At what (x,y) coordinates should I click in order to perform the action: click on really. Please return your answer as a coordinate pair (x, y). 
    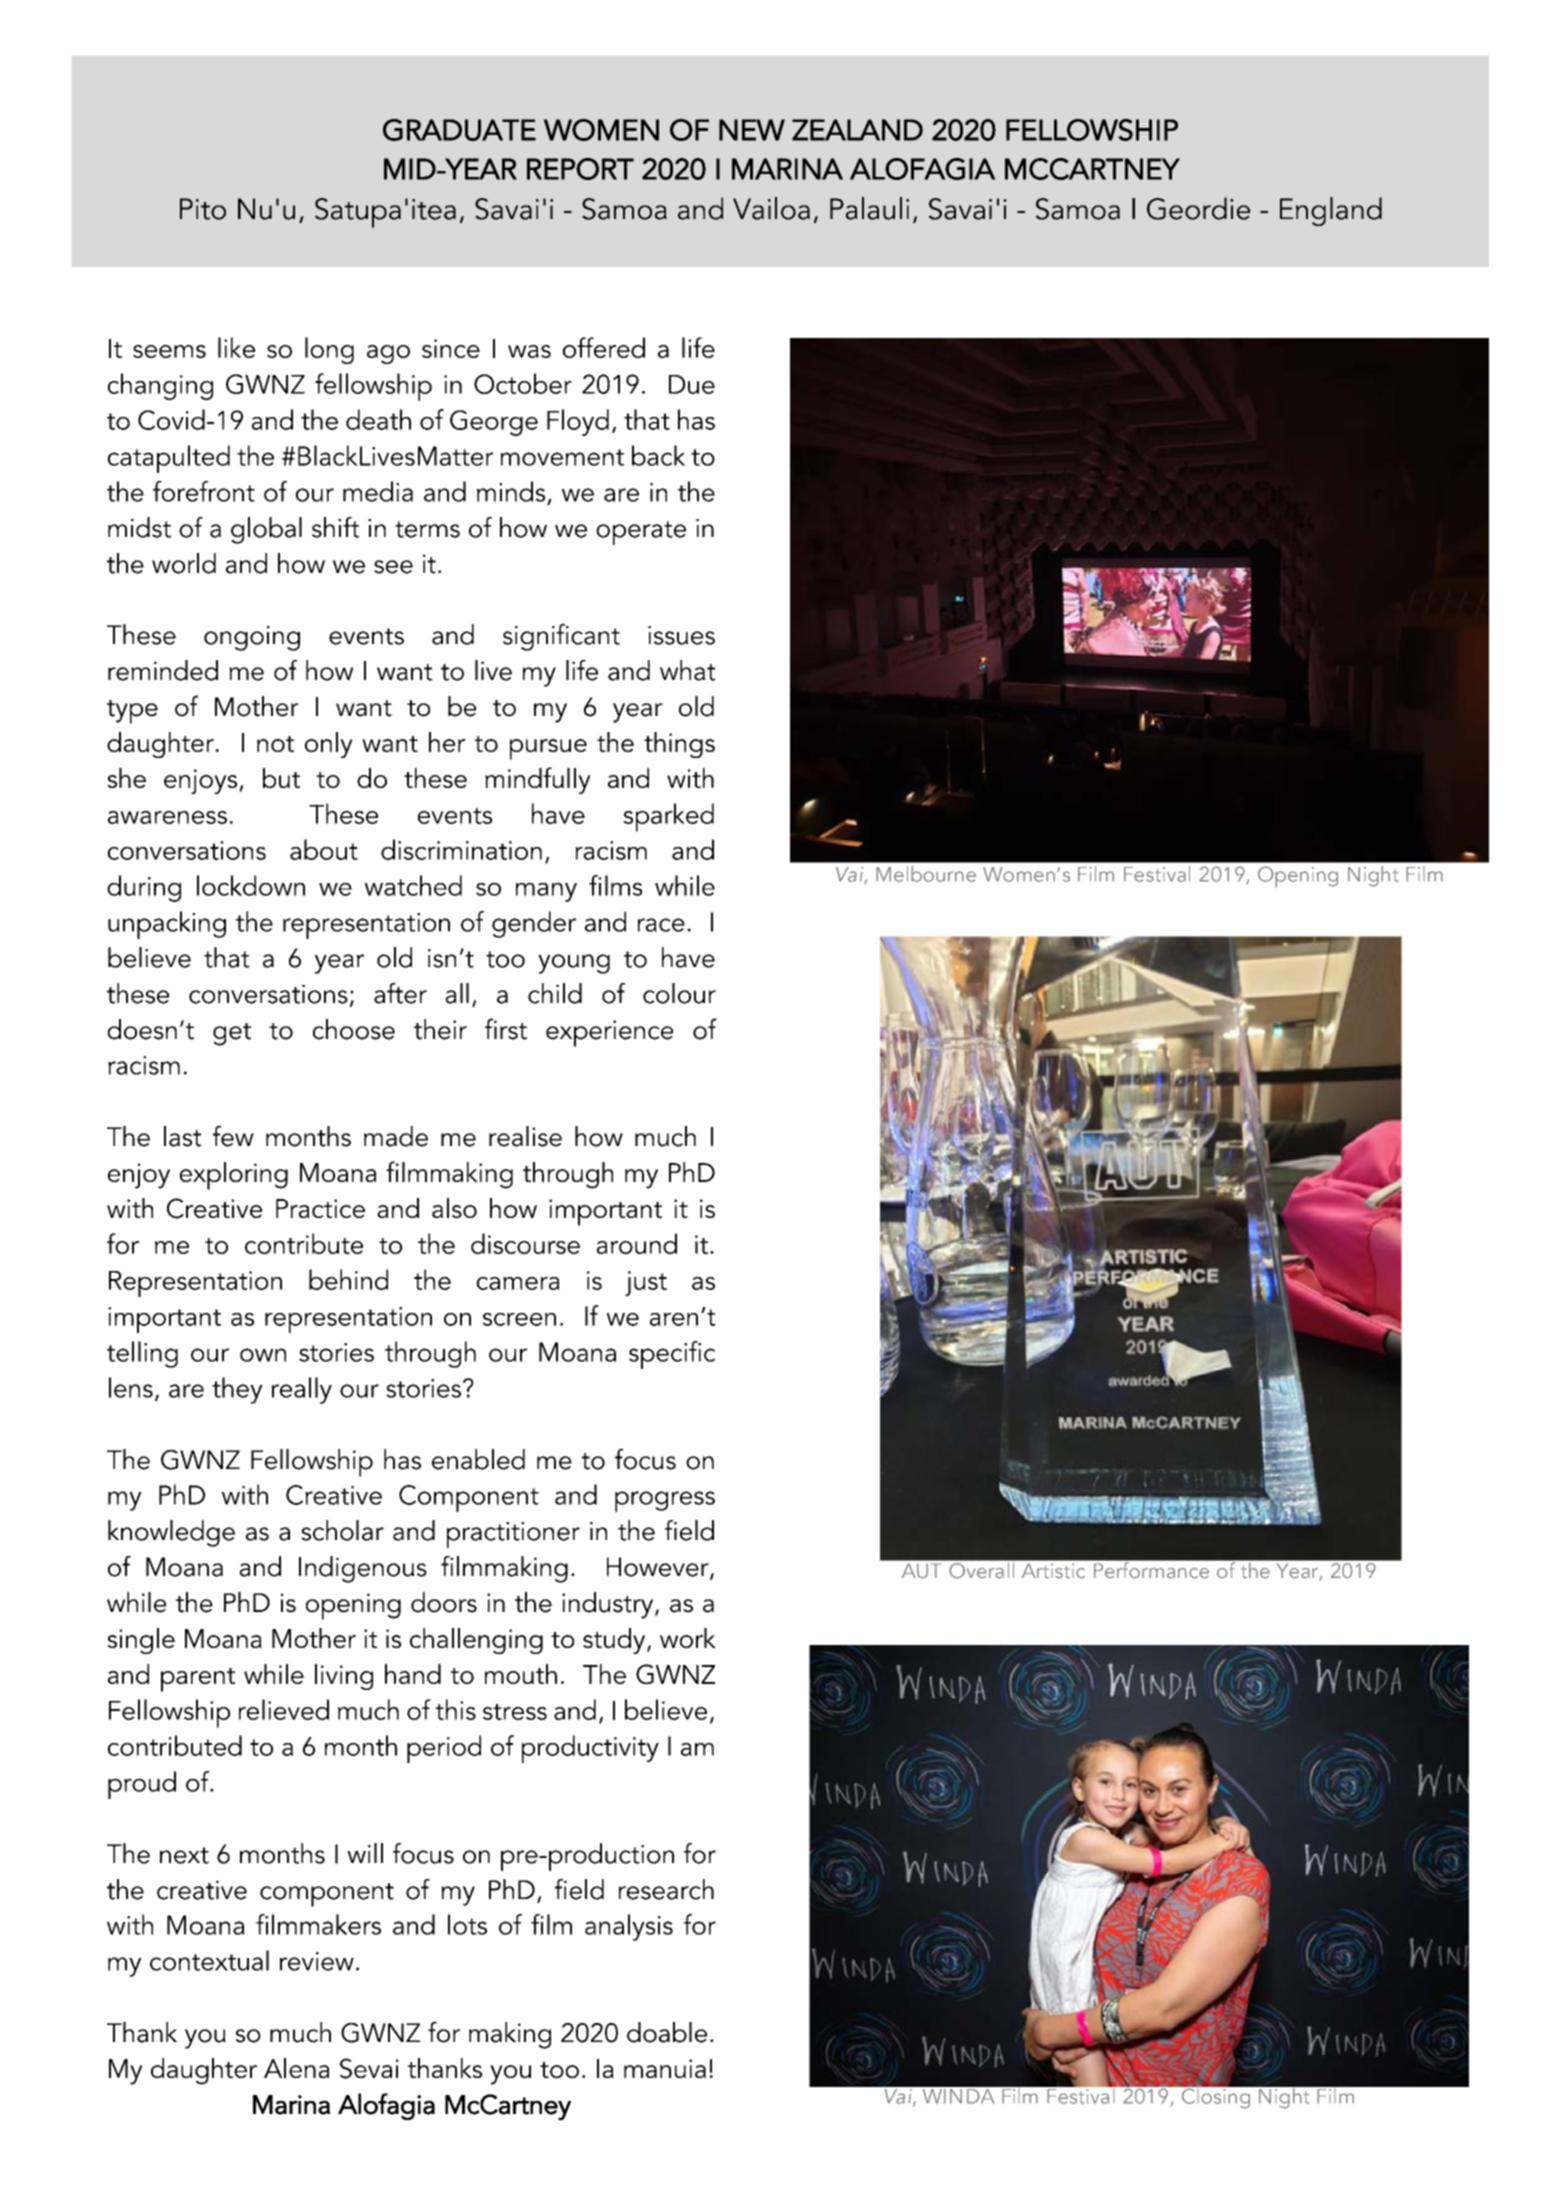
    Looking at the image, I should click on (302, 1390).
